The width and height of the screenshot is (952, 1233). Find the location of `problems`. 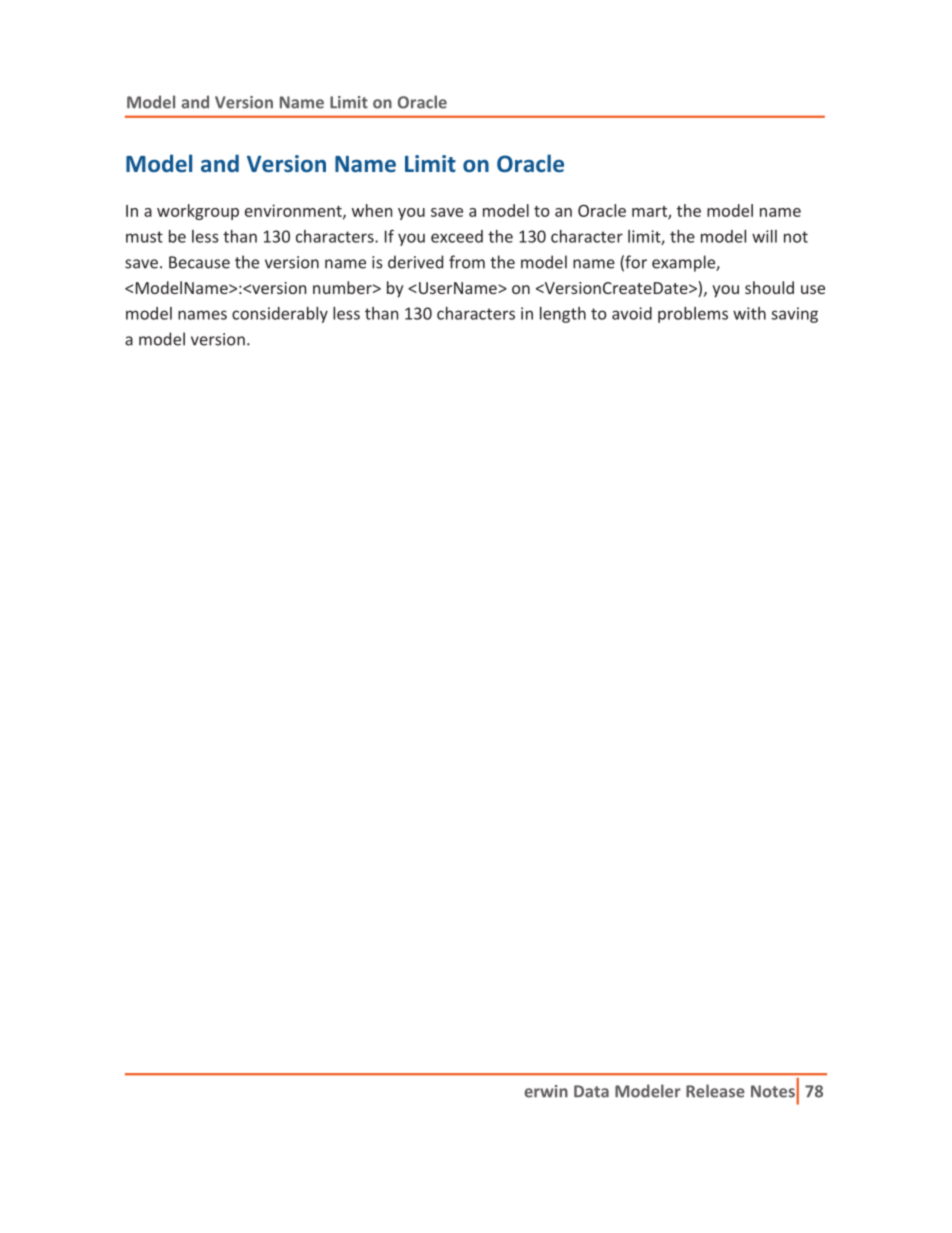

problems is located at coordinates (693, 315).
